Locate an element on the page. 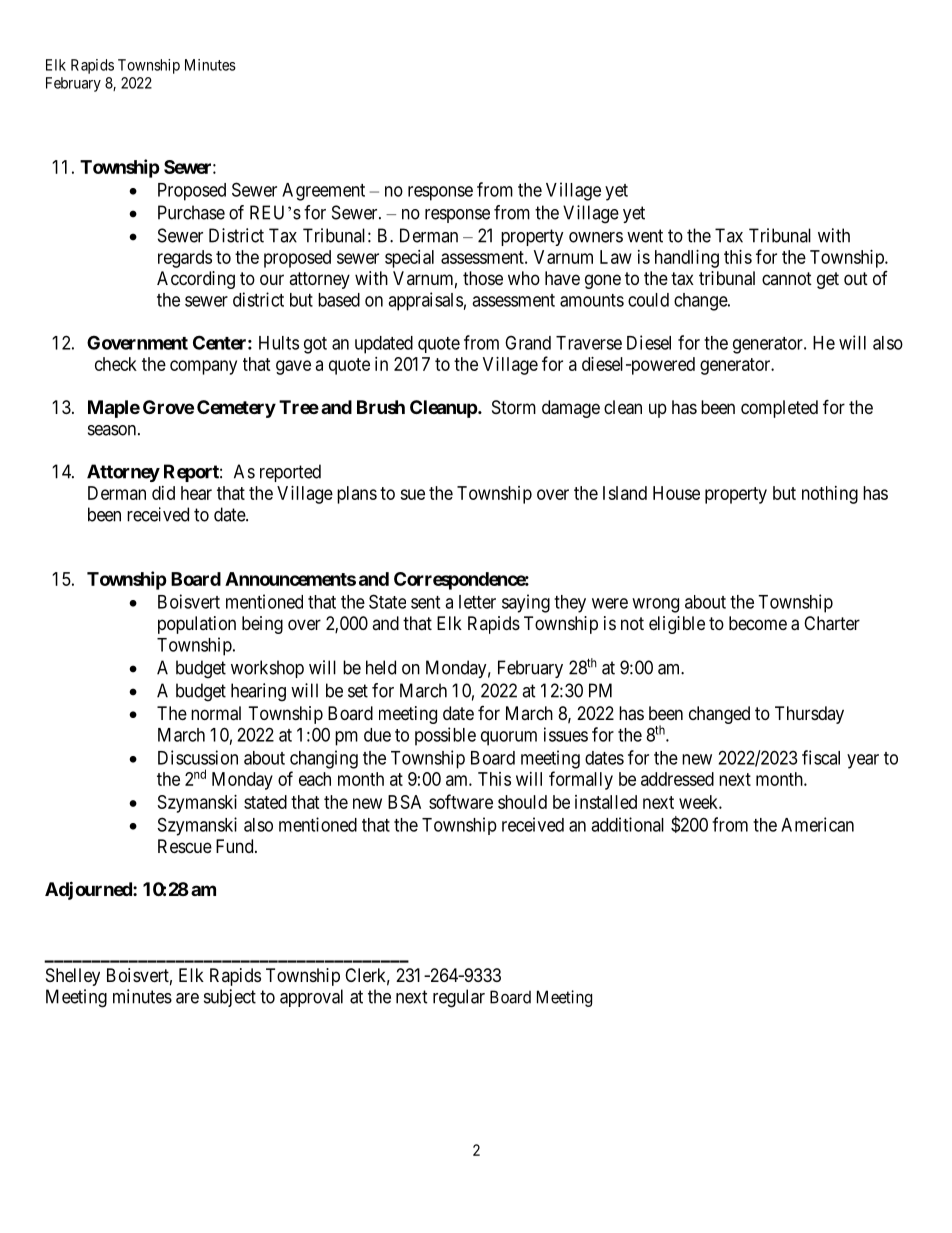 This page has width=952, height=1233. normal is located at coordinates (216, 713).
